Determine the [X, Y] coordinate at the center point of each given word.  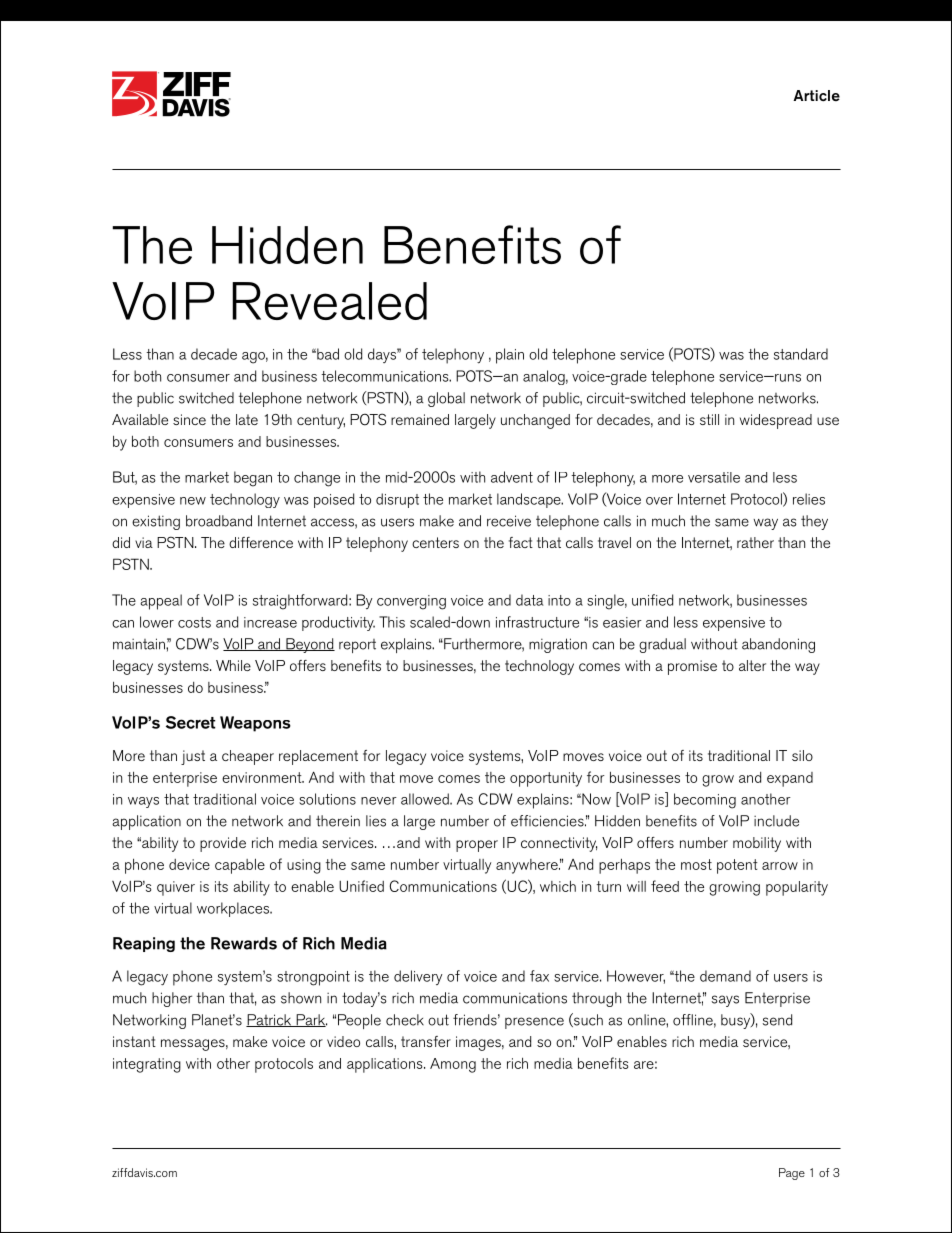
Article [816, 95]
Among [453, 1065]
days [383, 355]
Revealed [329, 301]
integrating [147, 1065]
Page [792, 1174]
